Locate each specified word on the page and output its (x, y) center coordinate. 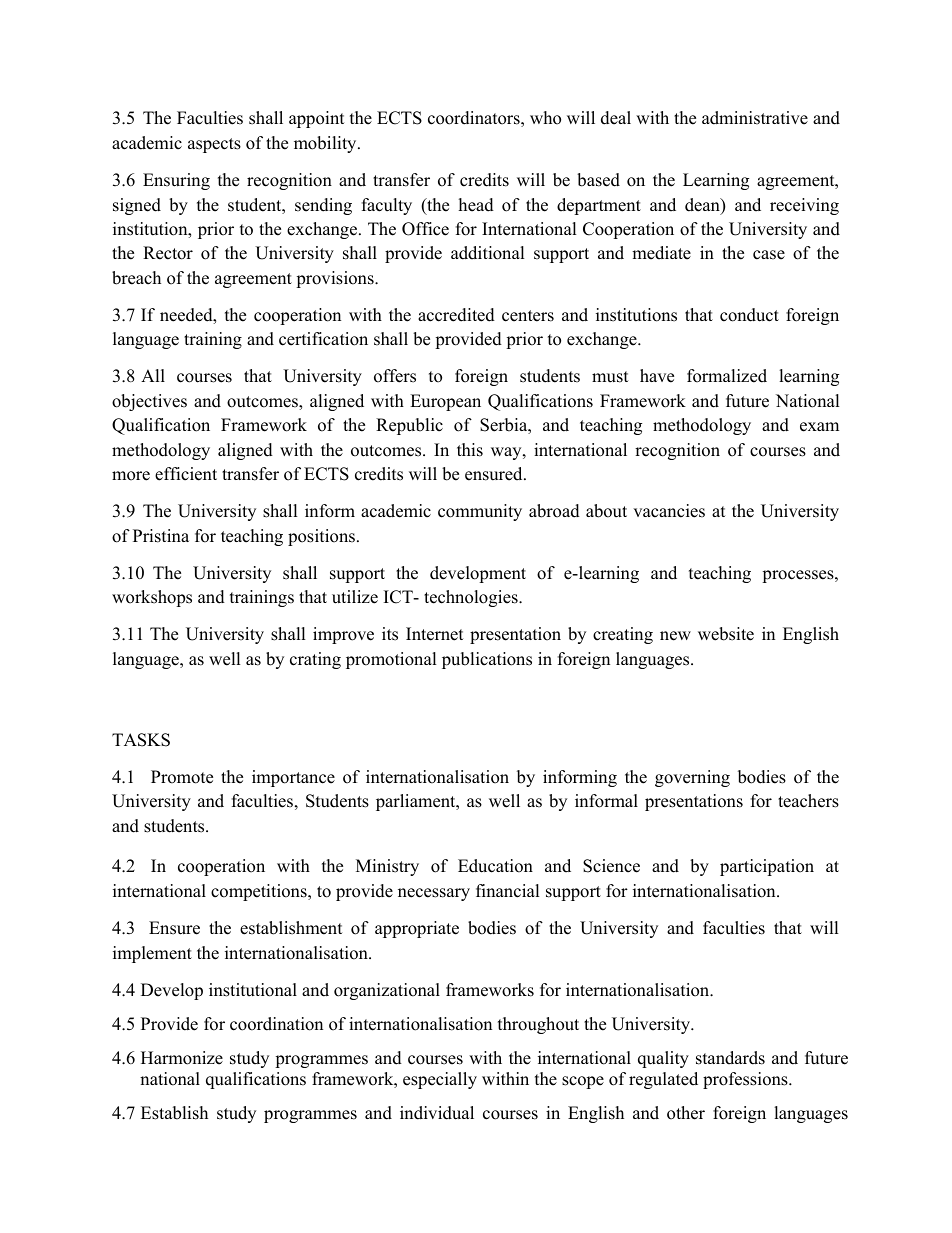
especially (440, 1080)
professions (746, 1080)
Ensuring (176, 181)
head (476, 205)
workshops (152, 598)
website (726, 634)
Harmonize (182, 1058)
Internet (435, 634)
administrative (755, 118)
